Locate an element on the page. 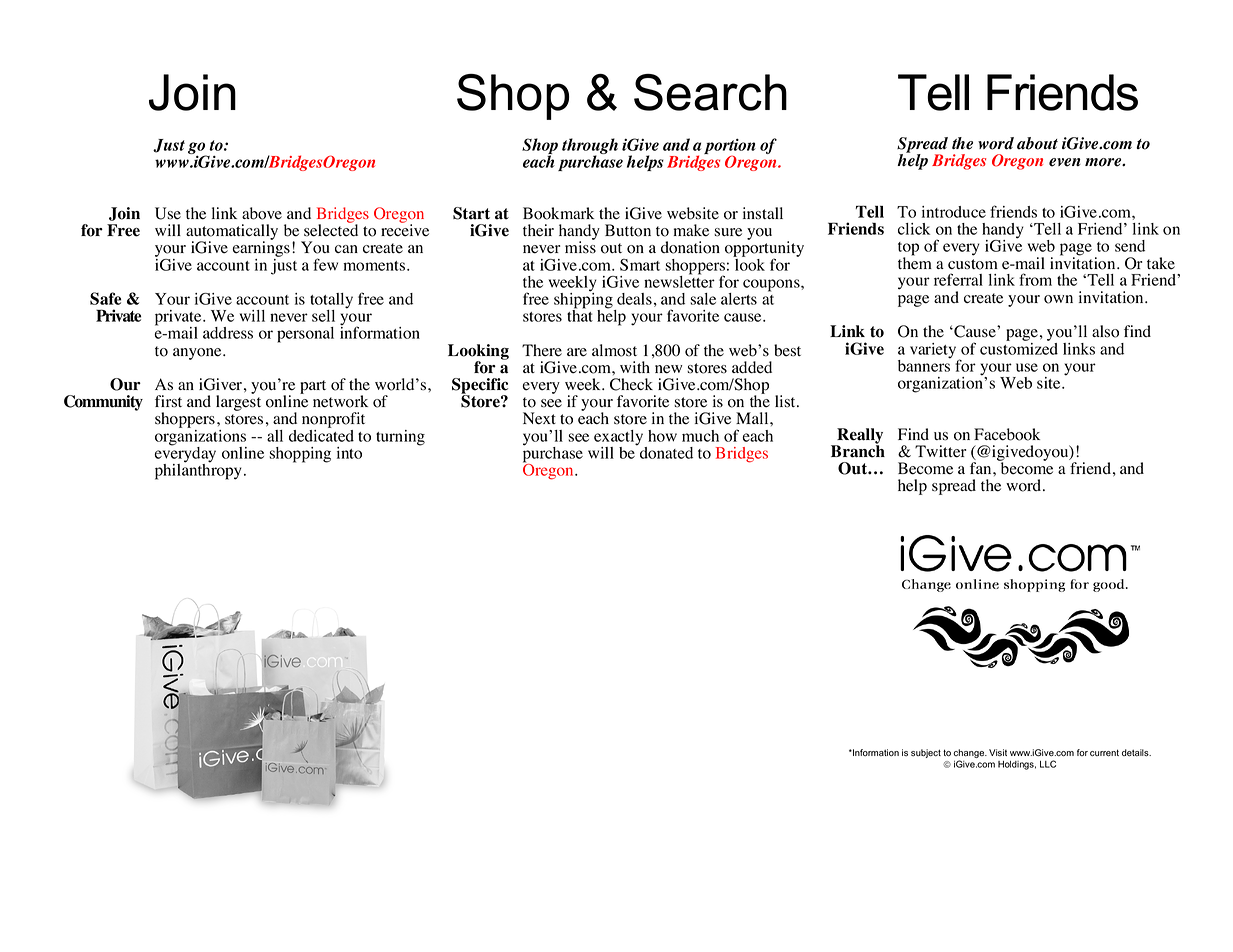  Facebook is located at coordinates (1007, 434).
